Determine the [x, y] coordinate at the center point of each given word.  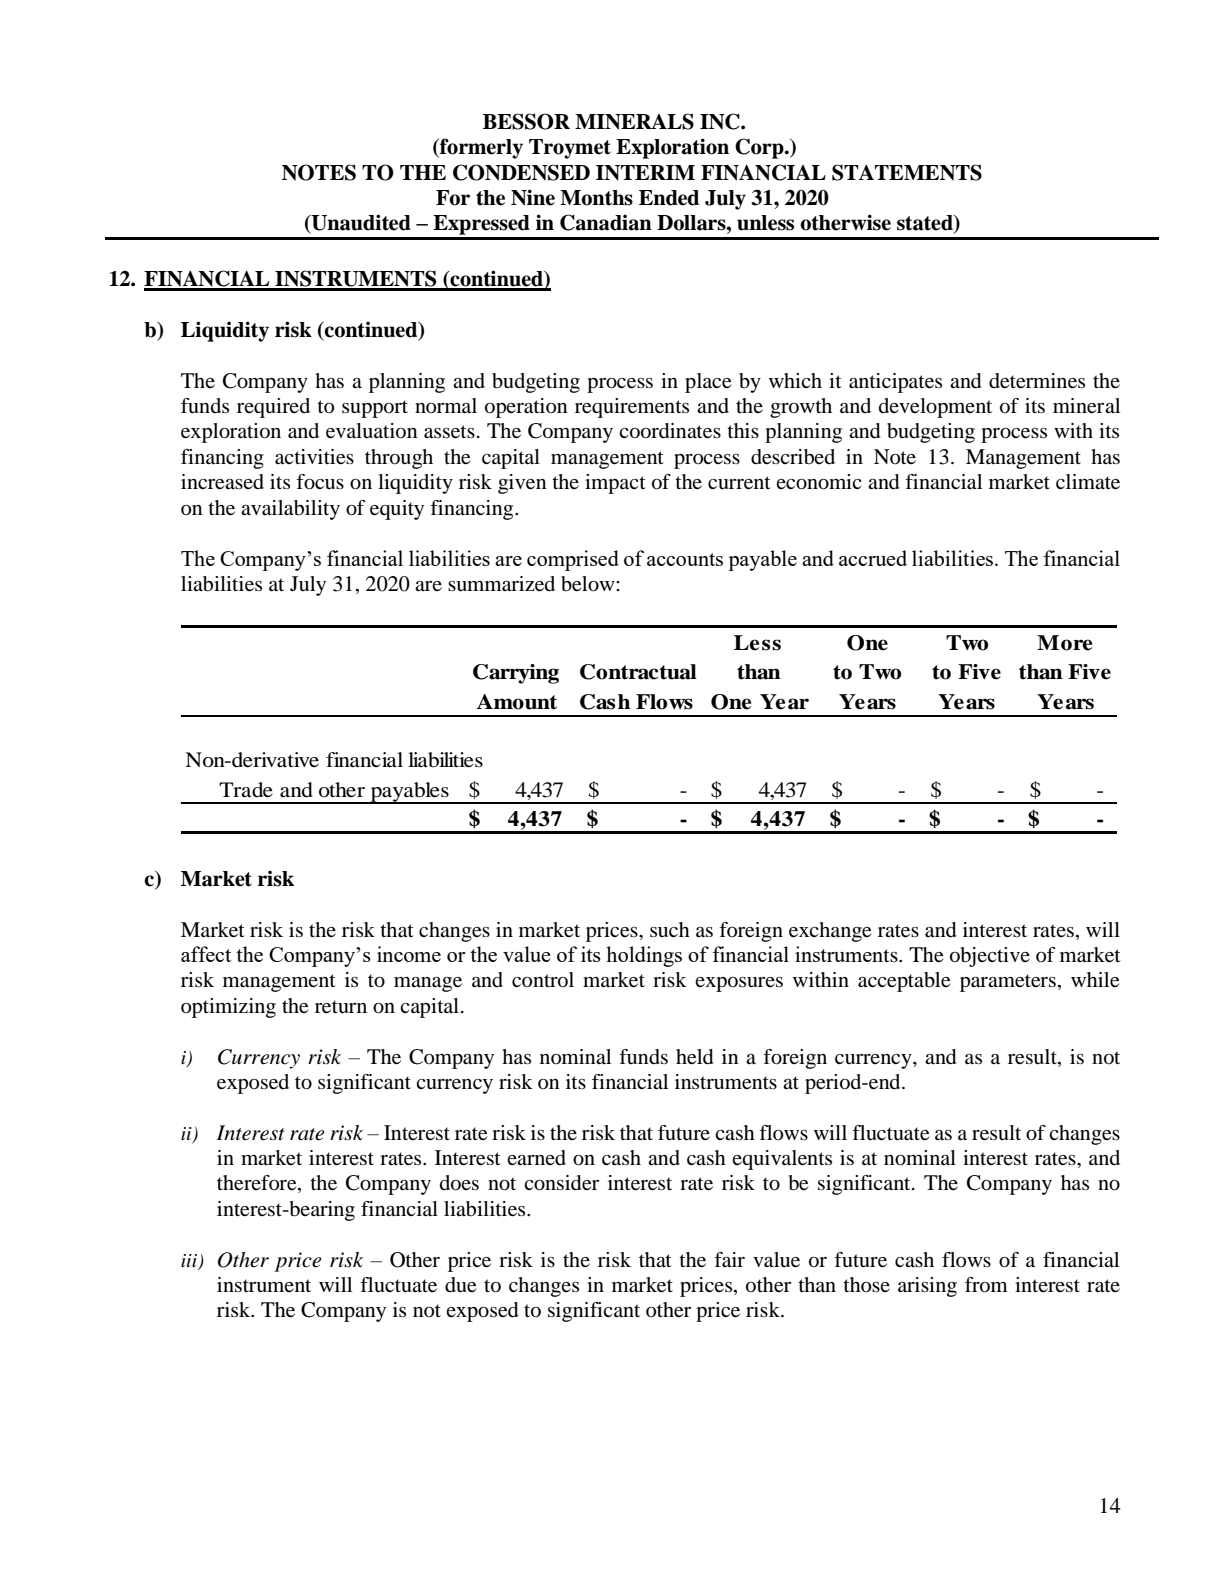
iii [190, 1261]
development [935, 408]
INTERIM [645, 173]
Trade [246, 790]
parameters [1008, 983]
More [1064, 643]
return [341, 1007]
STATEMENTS [907, 172]
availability [290, 510]
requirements [632, 408]
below [589, 584]
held [694, 1057]
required [273, 408]
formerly [480, 148]
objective [990, 957]
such [670, 929]
